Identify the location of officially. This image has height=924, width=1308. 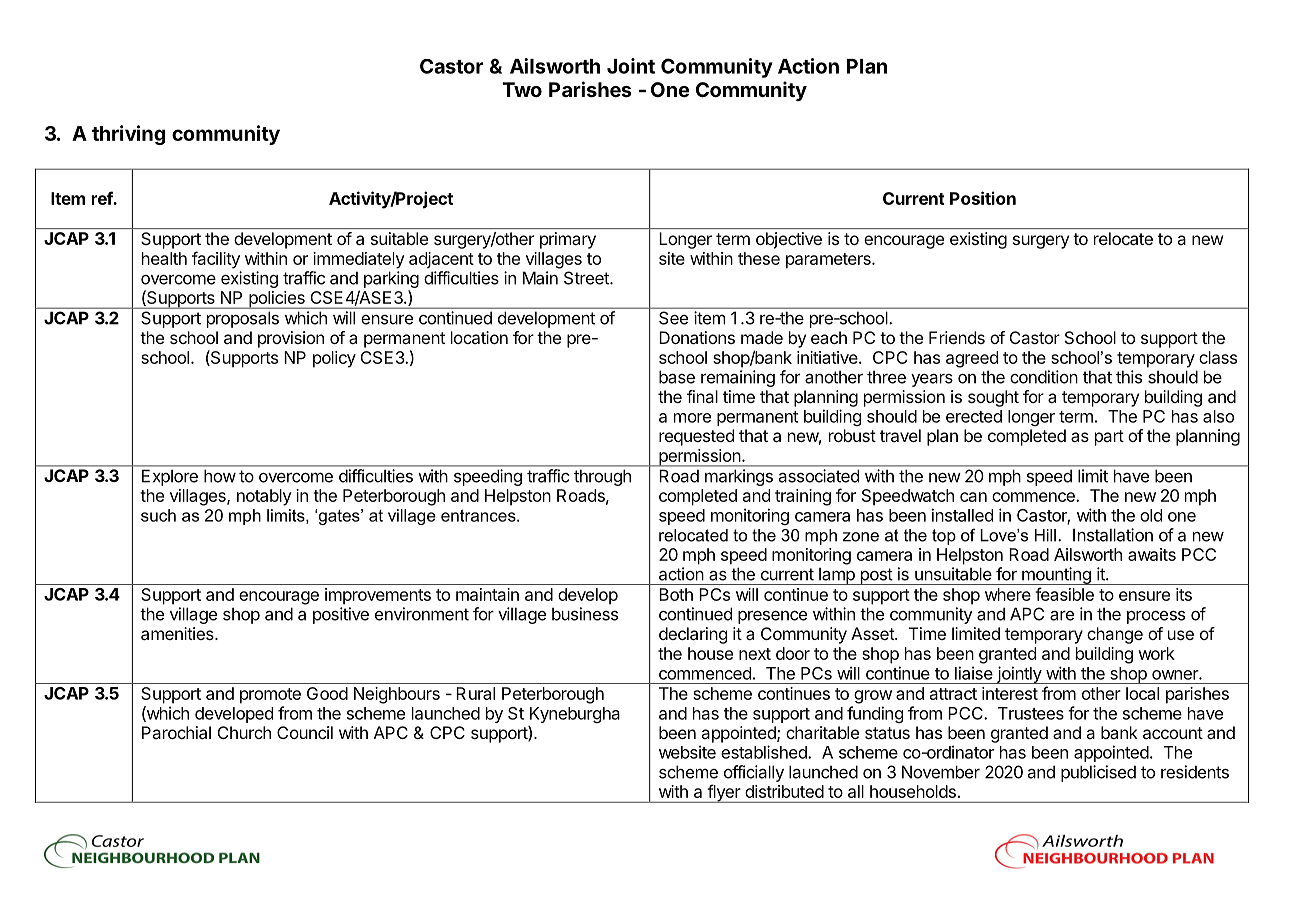
(754, 773).
